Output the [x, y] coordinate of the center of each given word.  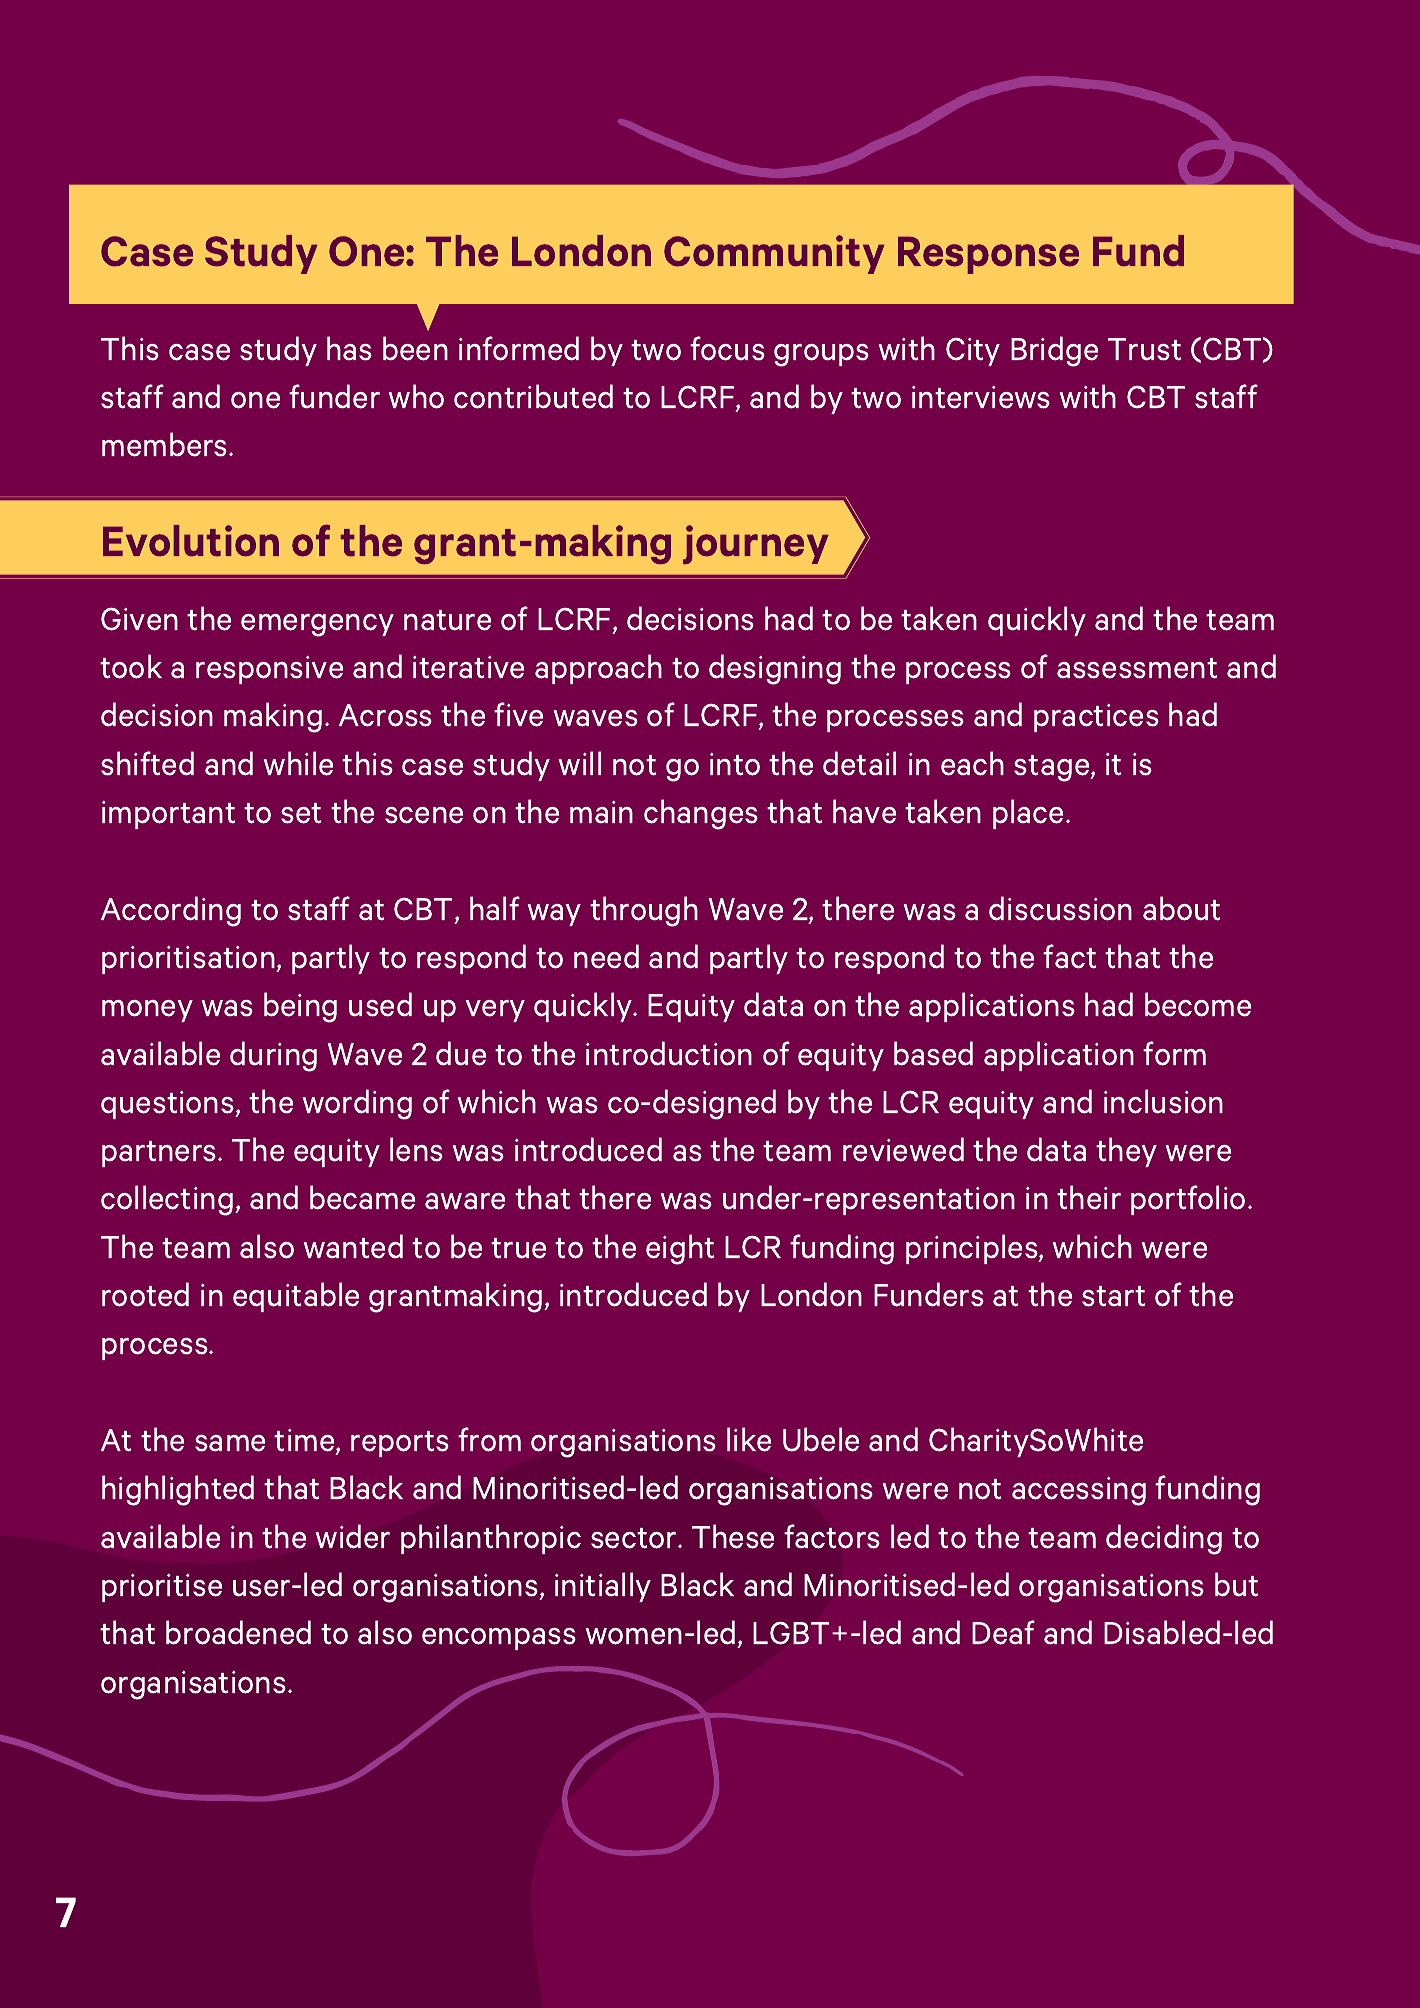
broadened [238, 1632]
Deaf [1003, 1632]
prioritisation [189, 960]
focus [727, 348]
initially [603, 1587]
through [644, 911]
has [349, 348]
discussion [1060, 908]
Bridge [1054, 351]
